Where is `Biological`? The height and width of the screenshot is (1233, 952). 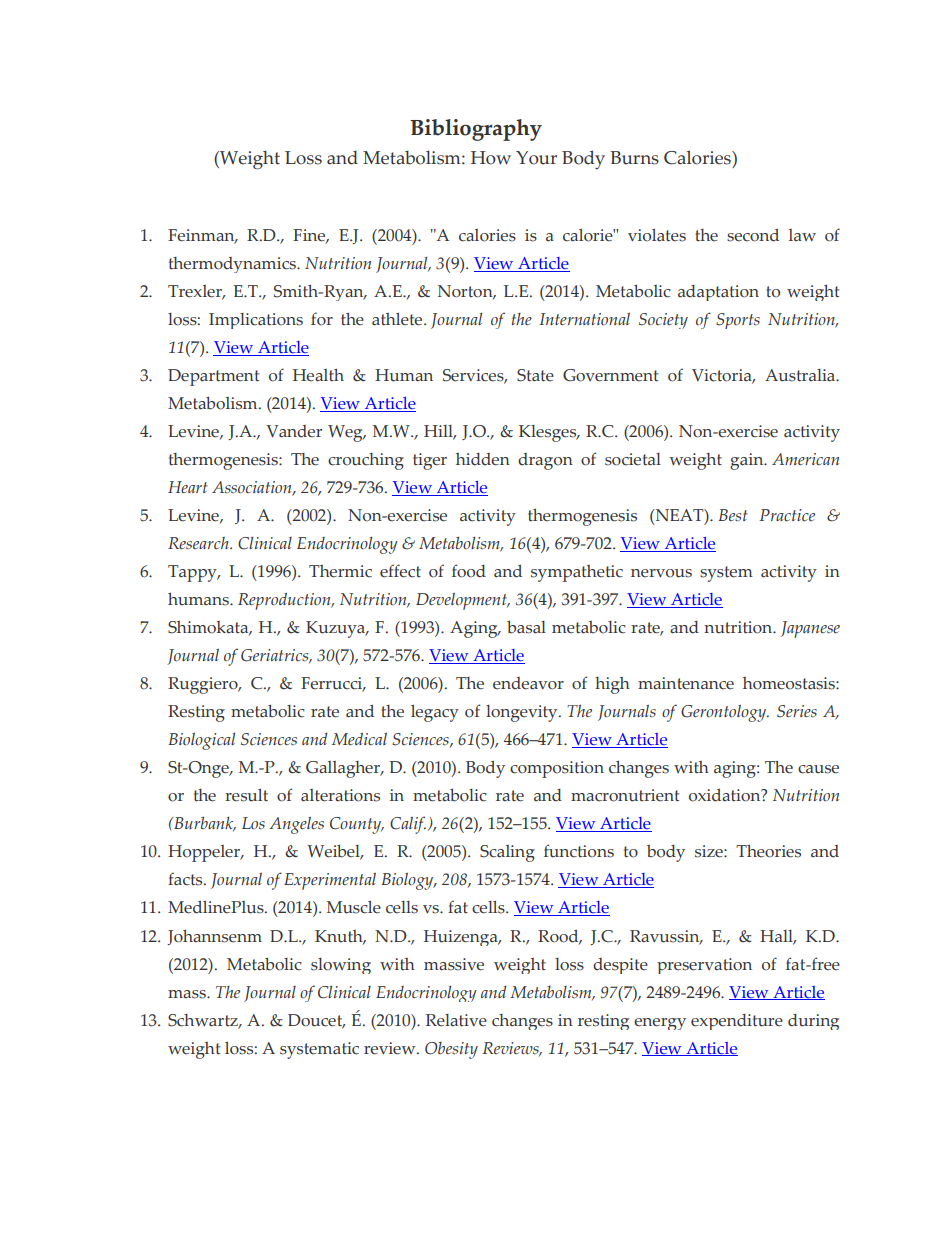 Biological is located at coordinates (201, 741).
